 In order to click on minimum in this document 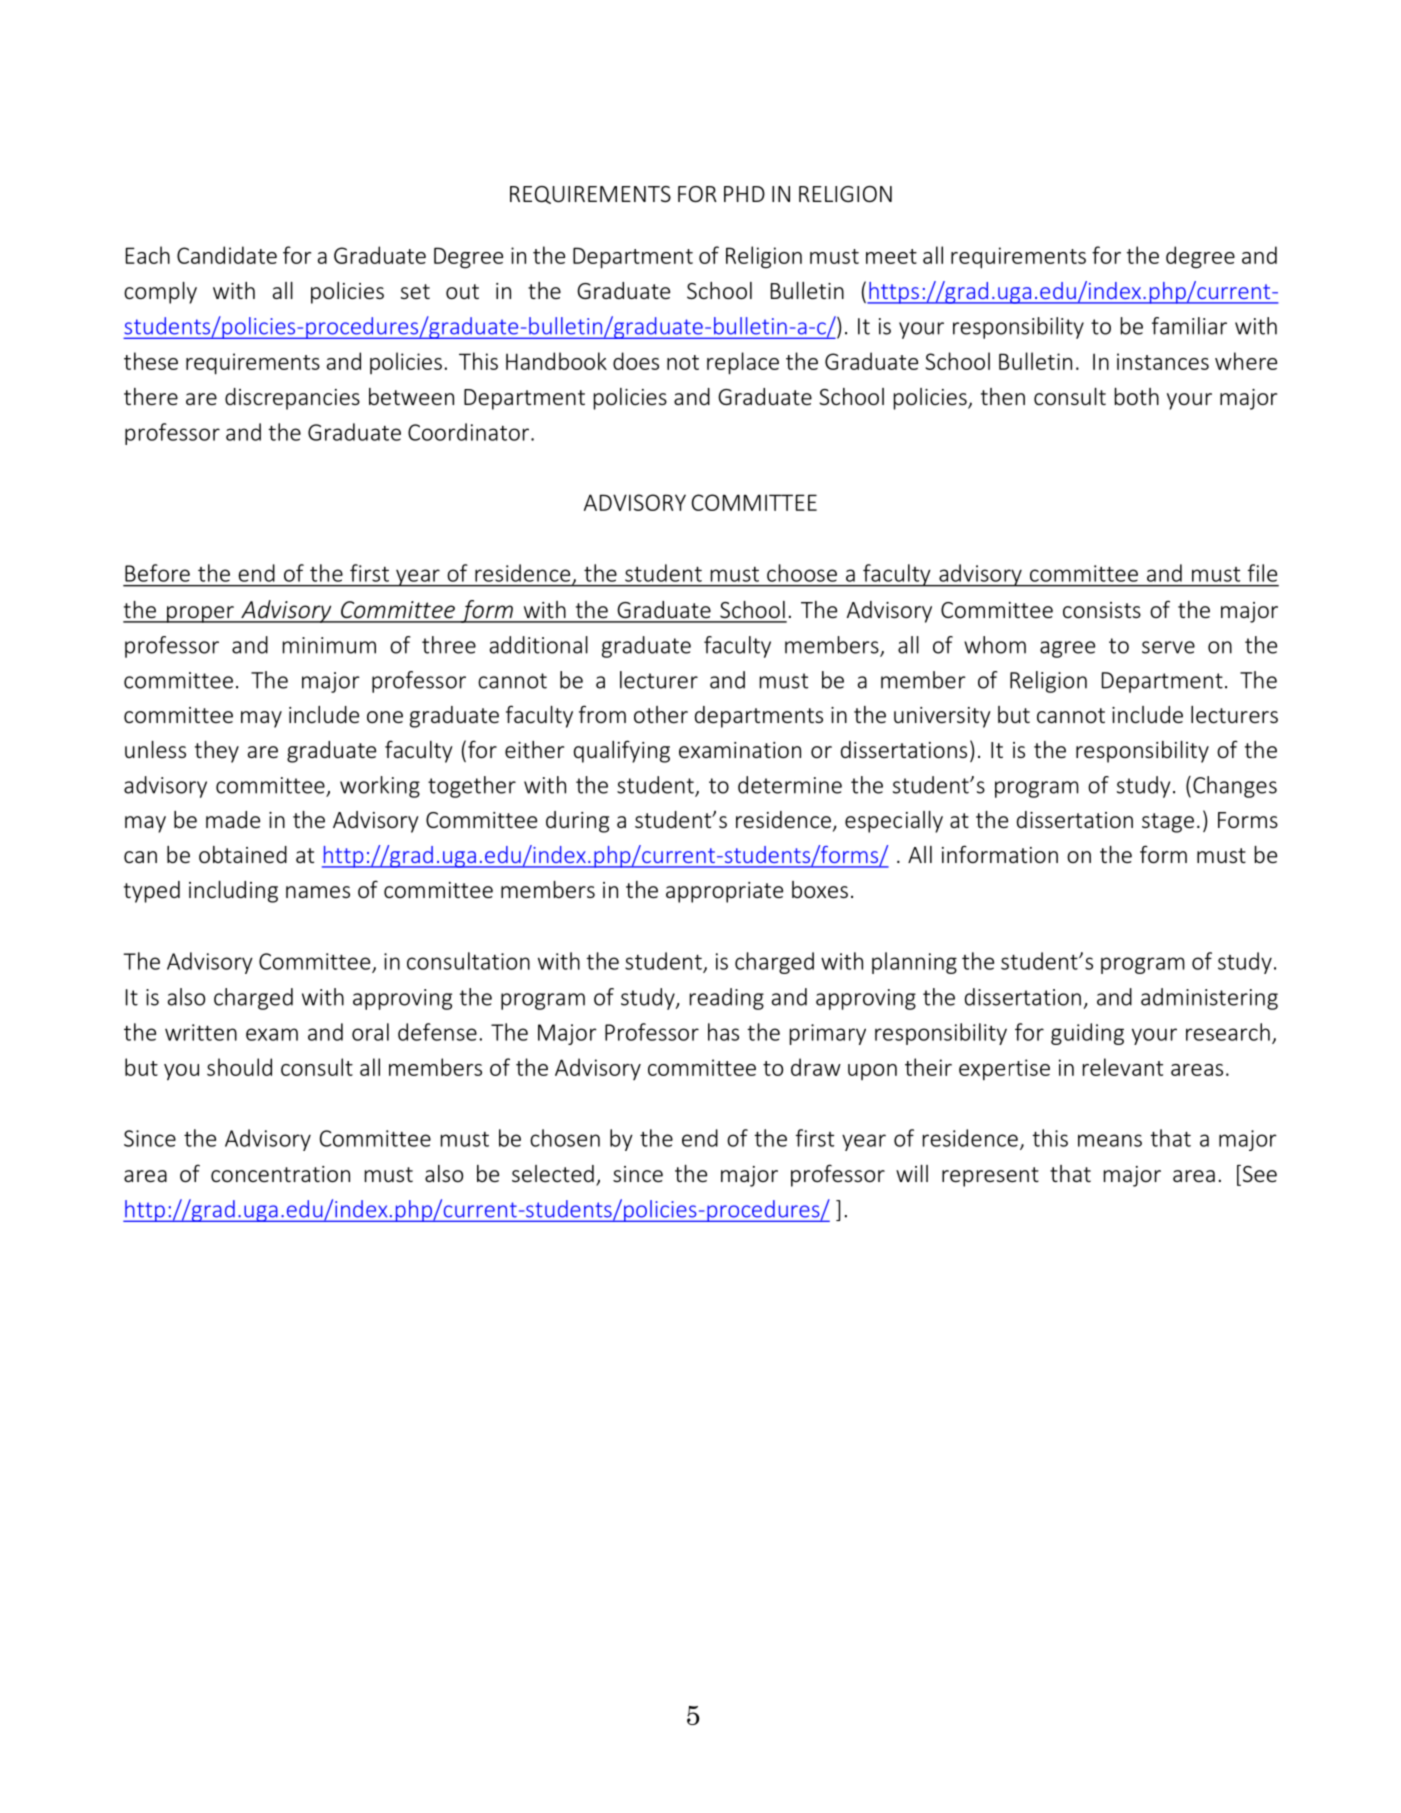, I will do `click(329, 645)`.
